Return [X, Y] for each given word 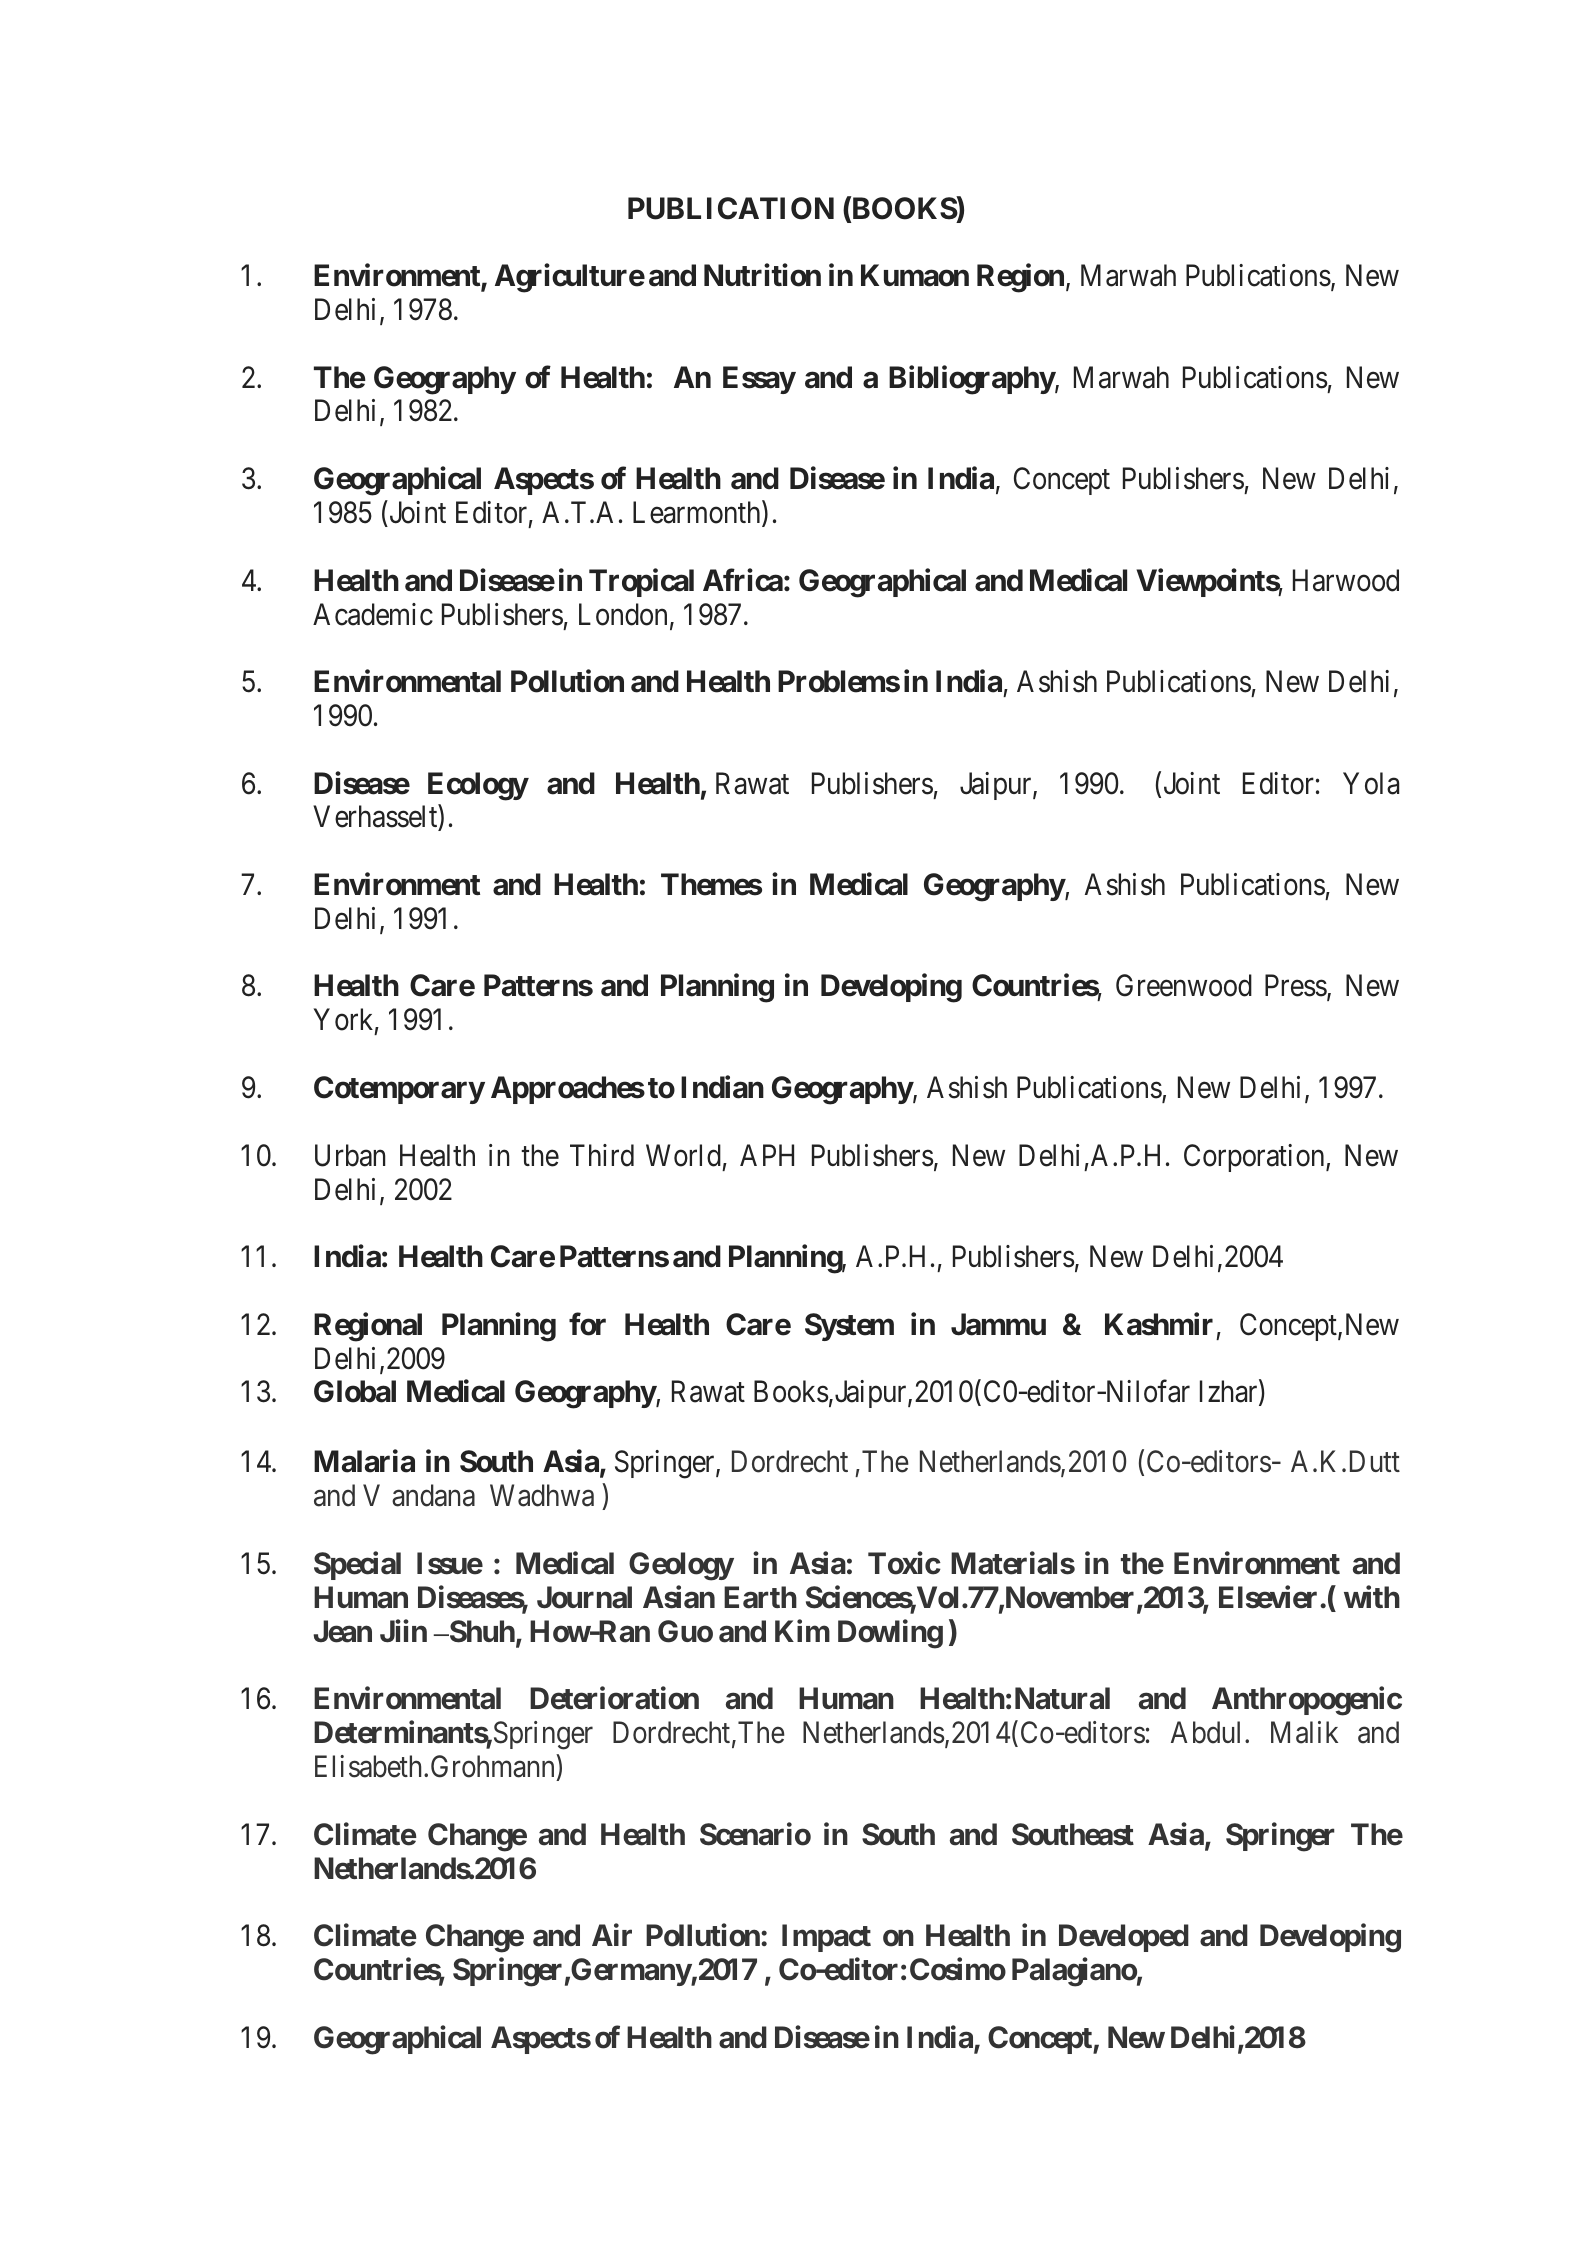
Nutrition [762, 275]
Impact [826, 1938]
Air [612, 1935]
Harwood [1346, 580]
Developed [1124, 1938]
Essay [759, 380]
